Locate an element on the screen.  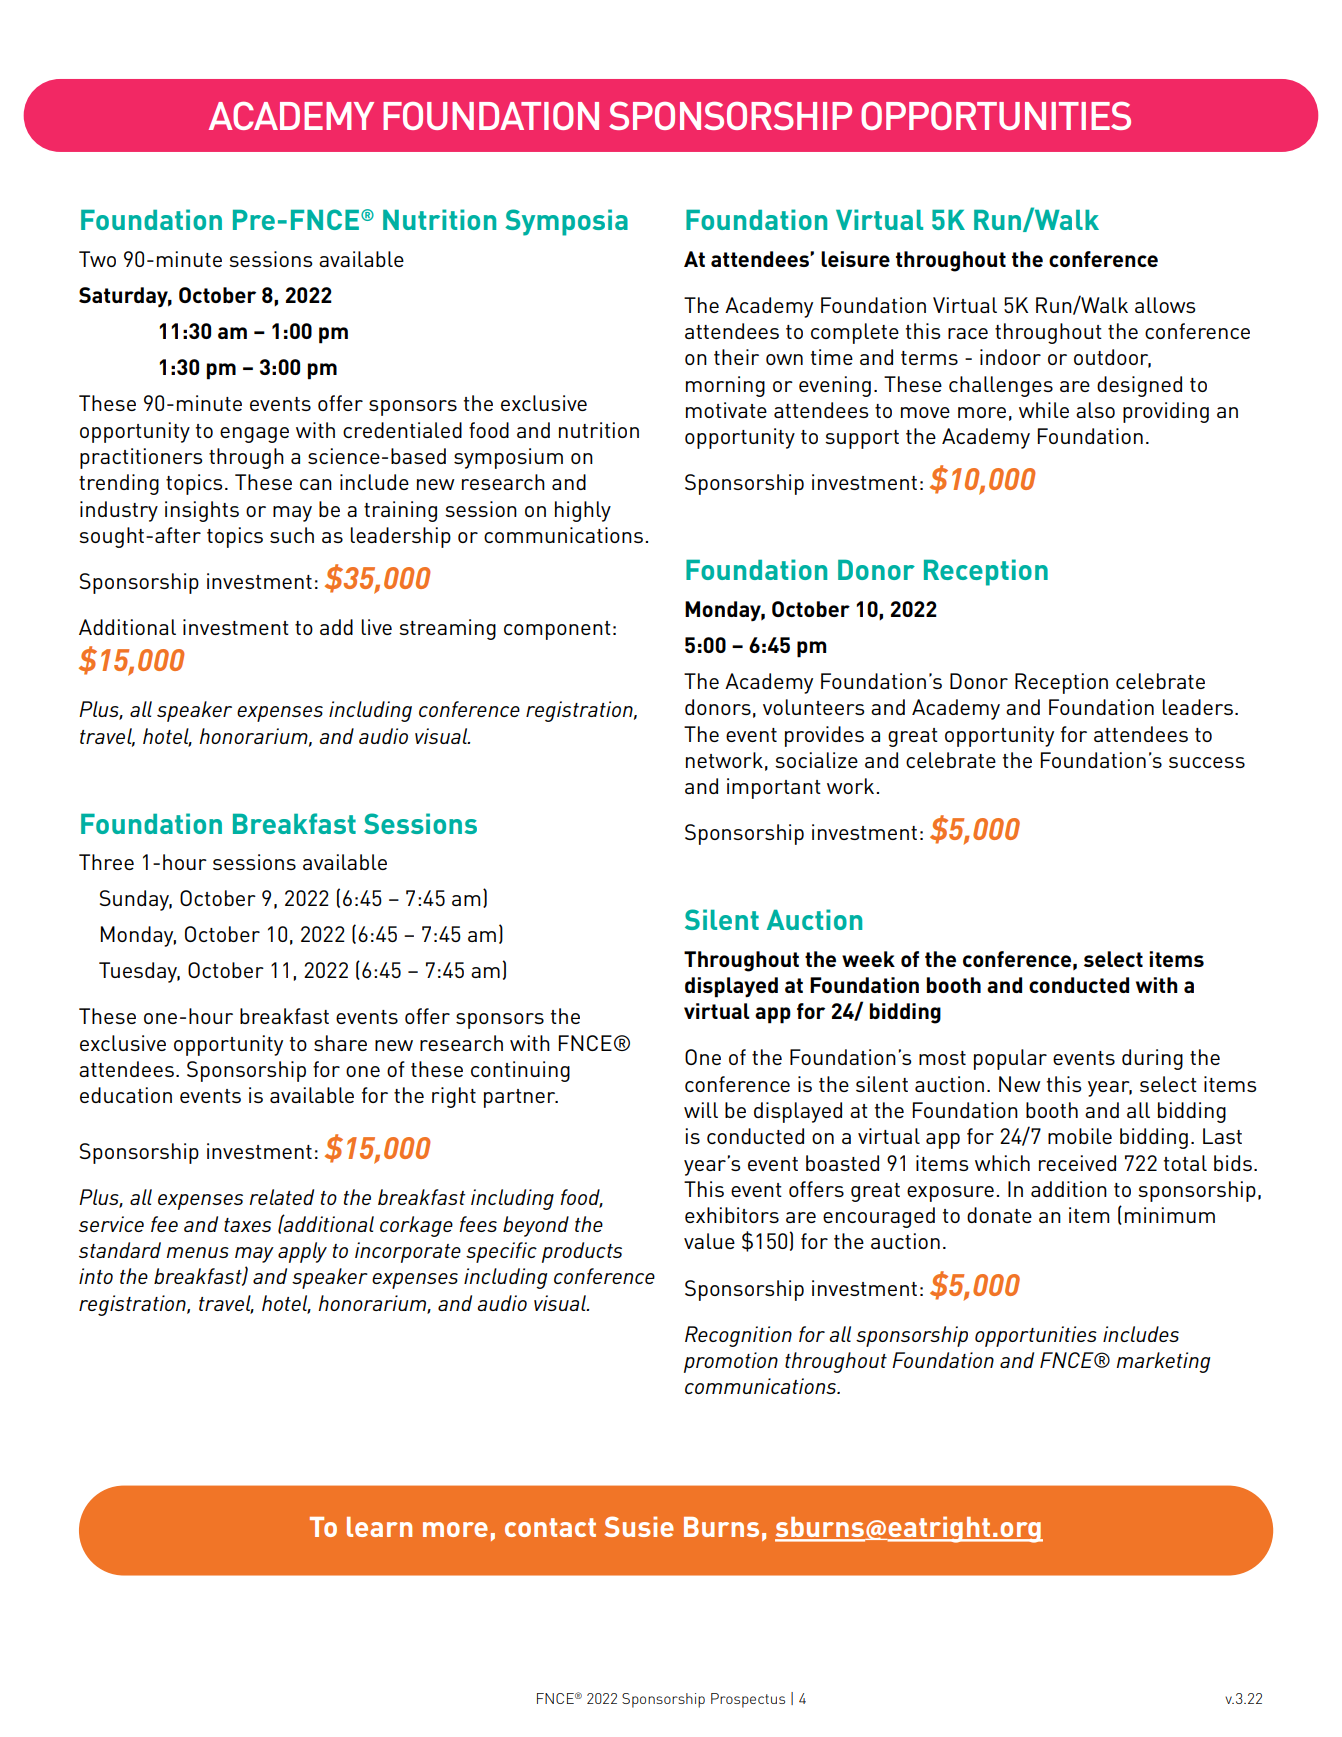
live is located at coordinates (376, 627).
